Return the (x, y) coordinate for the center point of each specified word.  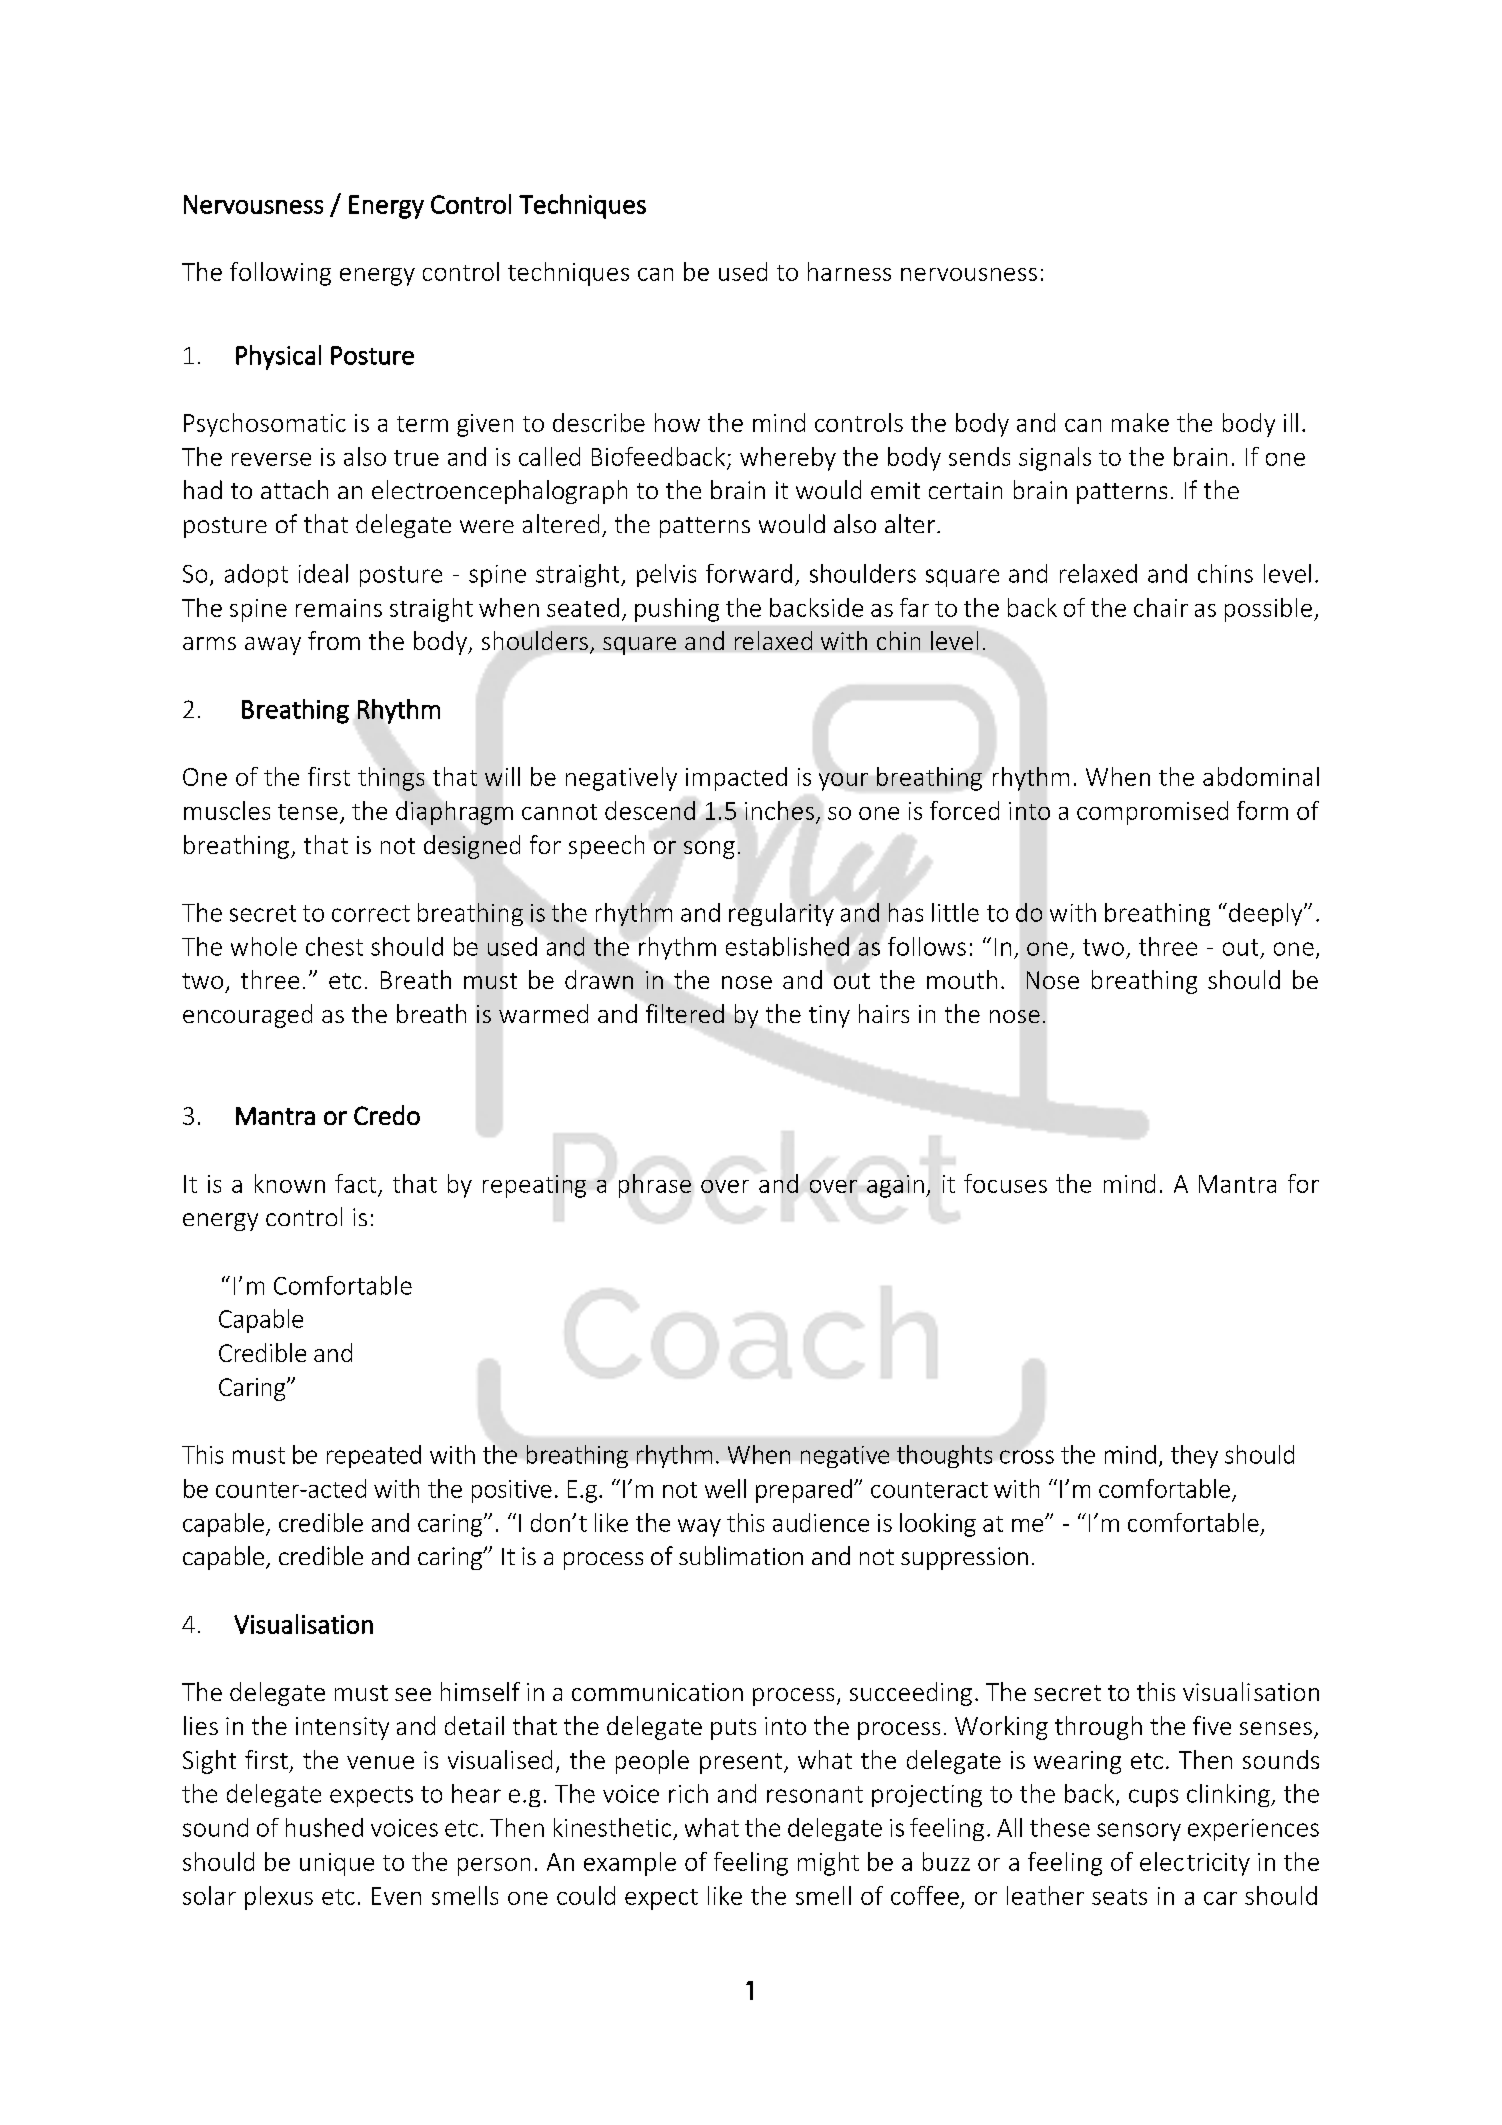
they (1194, 1456)
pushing (677, 610)
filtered (685, 1013)
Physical (278, 357)
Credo (387, 1115)
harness (849, 271)
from (334, 640)
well (725, 1488)
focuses (1005, 1183)
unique (337, 1864)
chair (1161, 607)
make (1140, 422)
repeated (374, 1456)
